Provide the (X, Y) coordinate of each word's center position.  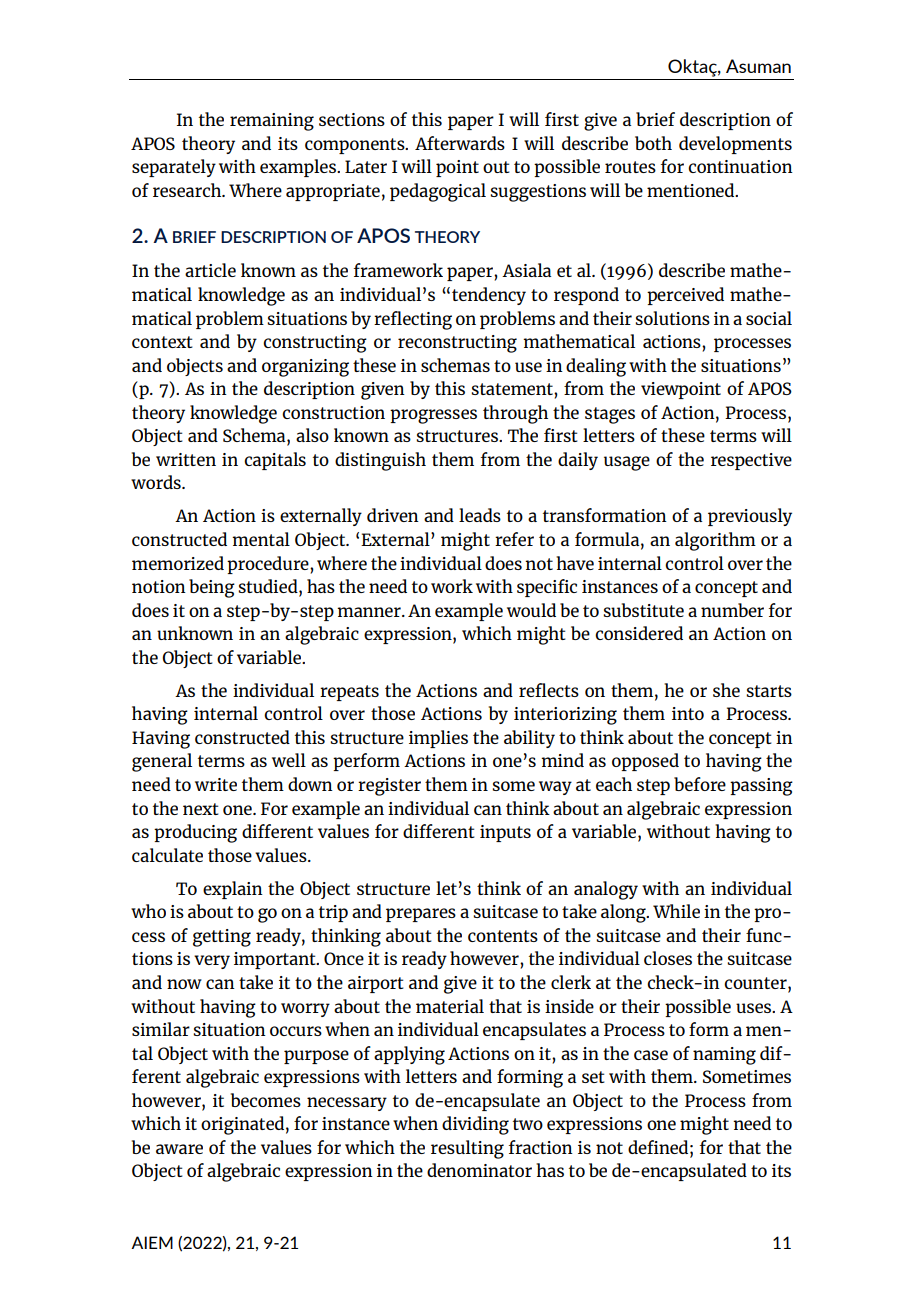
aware (179, 1149)
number (732, 610)
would (531, 610)
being (212, 588)
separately (174, 168)
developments (735, 145)
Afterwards (460, 143)
